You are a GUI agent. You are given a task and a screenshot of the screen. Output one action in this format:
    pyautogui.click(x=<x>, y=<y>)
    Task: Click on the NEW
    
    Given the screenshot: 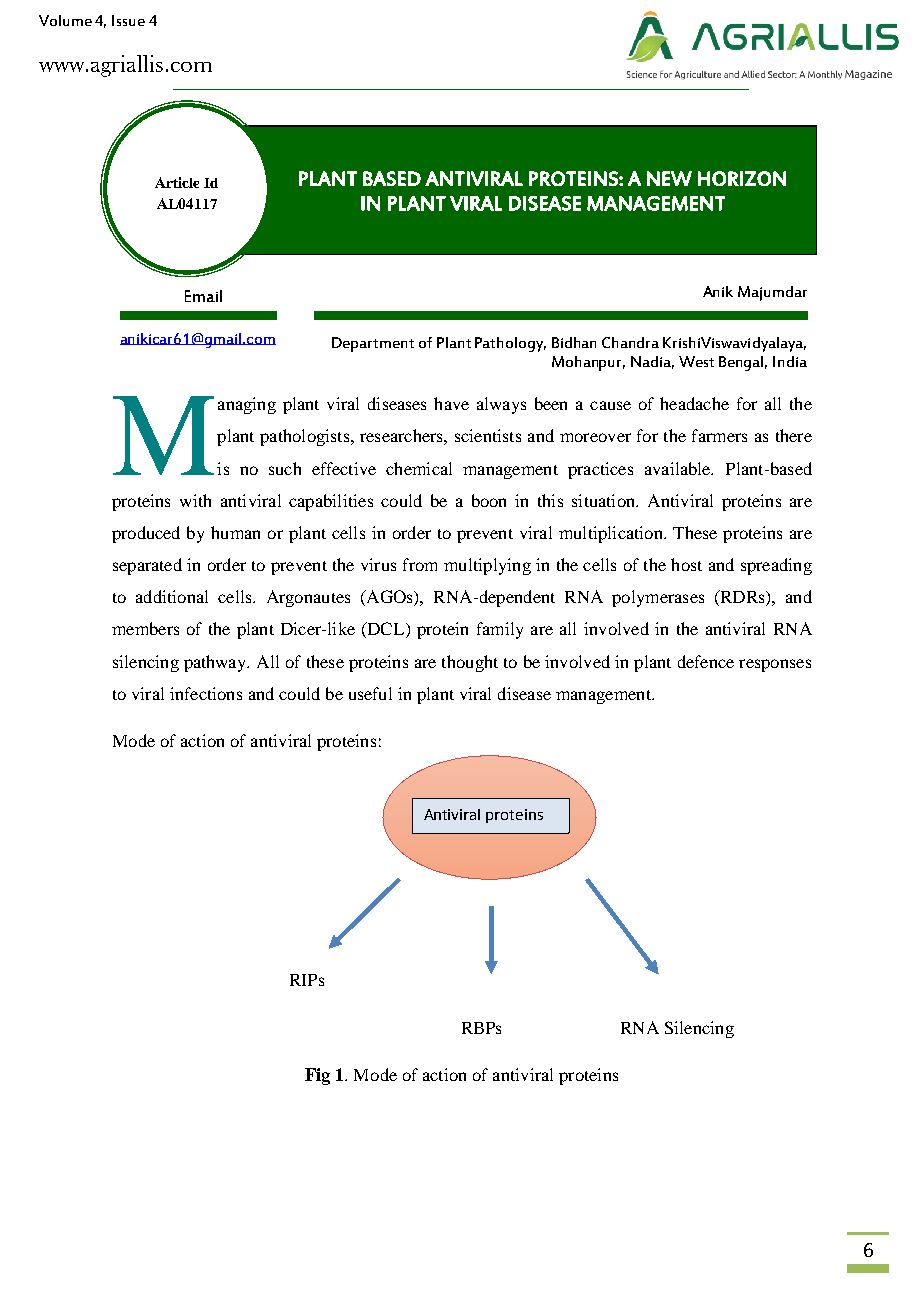 What is the action you would take?
    pyautogui.click(x=669, y=178)
